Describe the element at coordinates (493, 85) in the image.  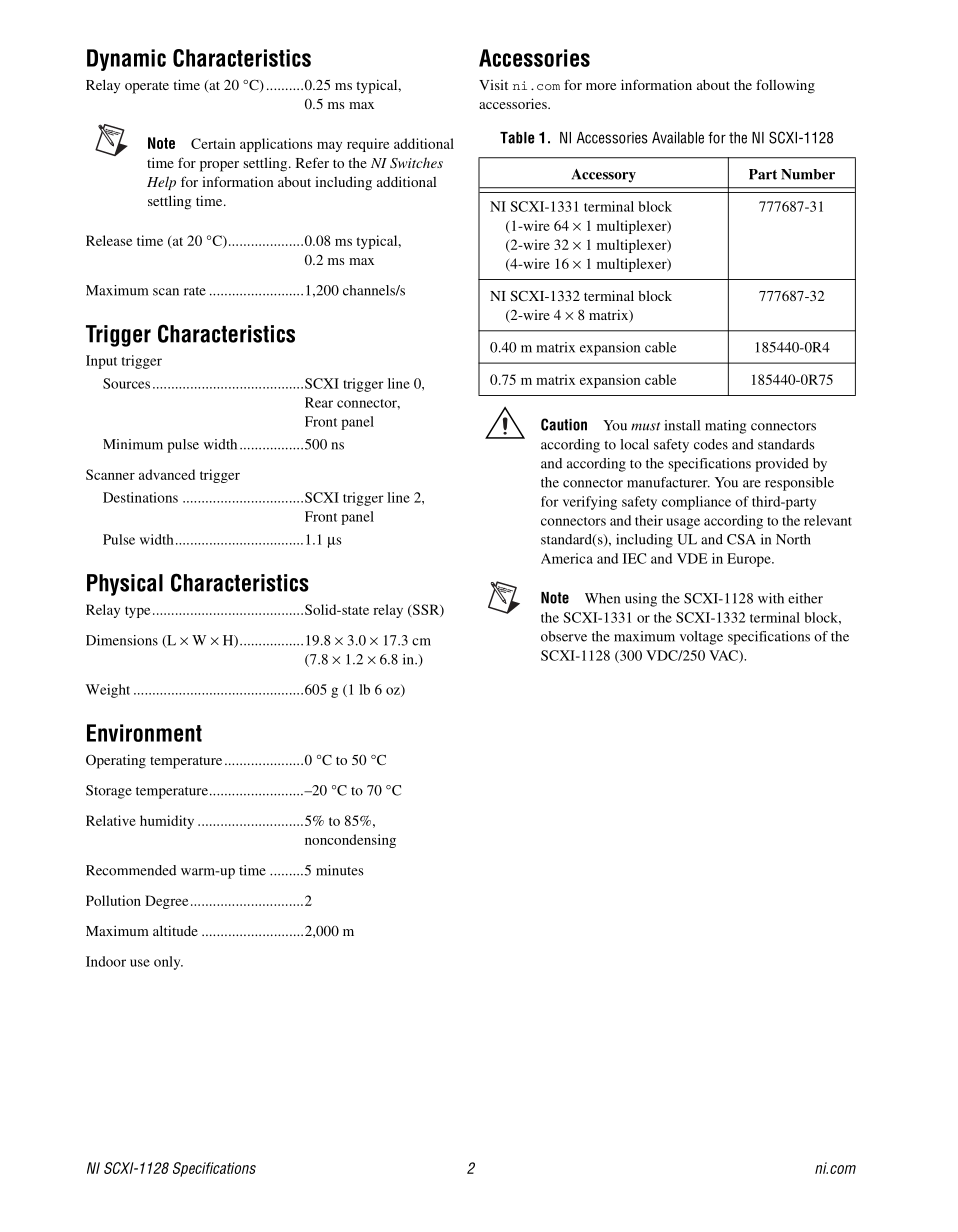
I see `Visit` at that location.
